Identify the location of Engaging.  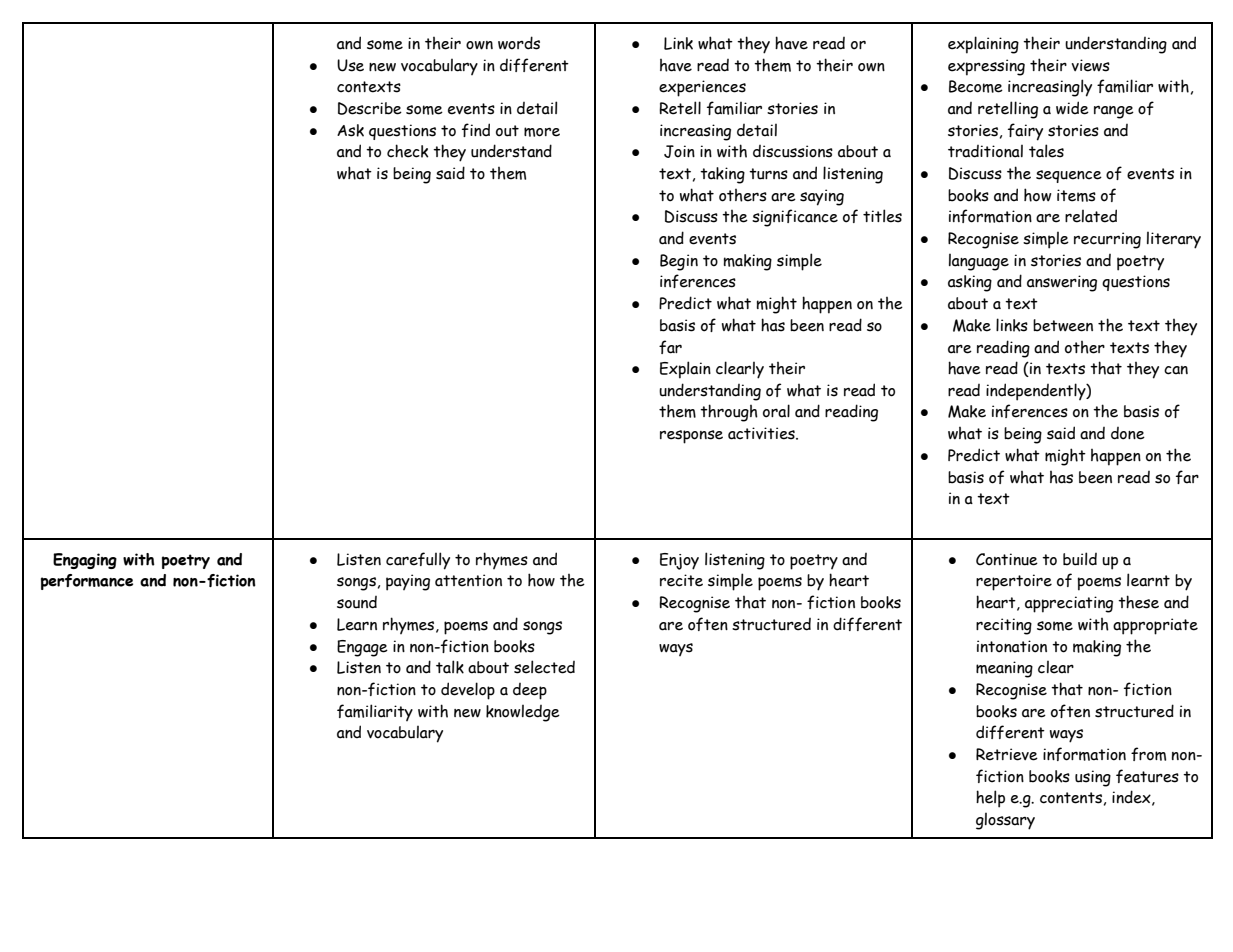
(85, 561).
